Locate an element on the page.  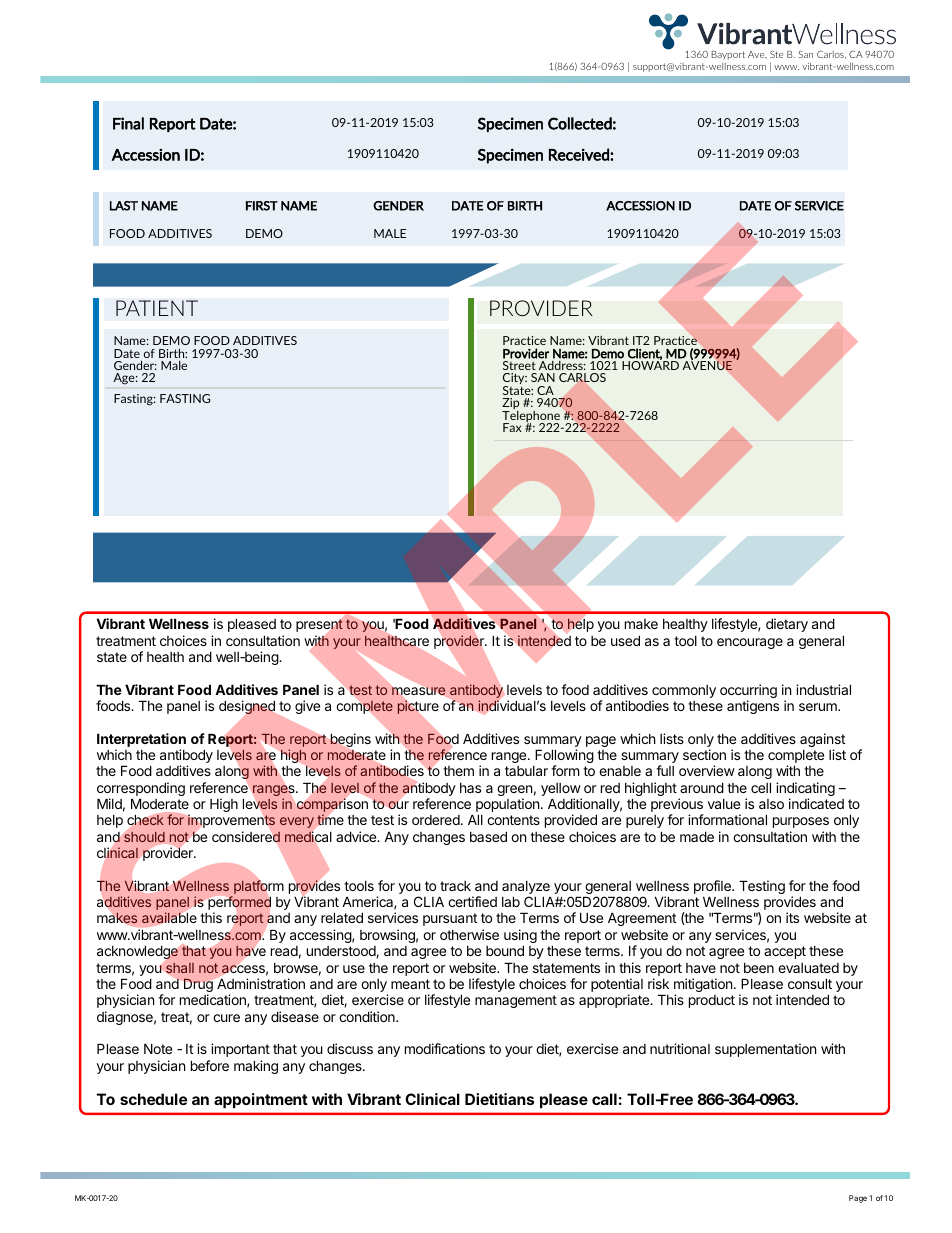
supplementation is located at coordinates (765, 1050).
